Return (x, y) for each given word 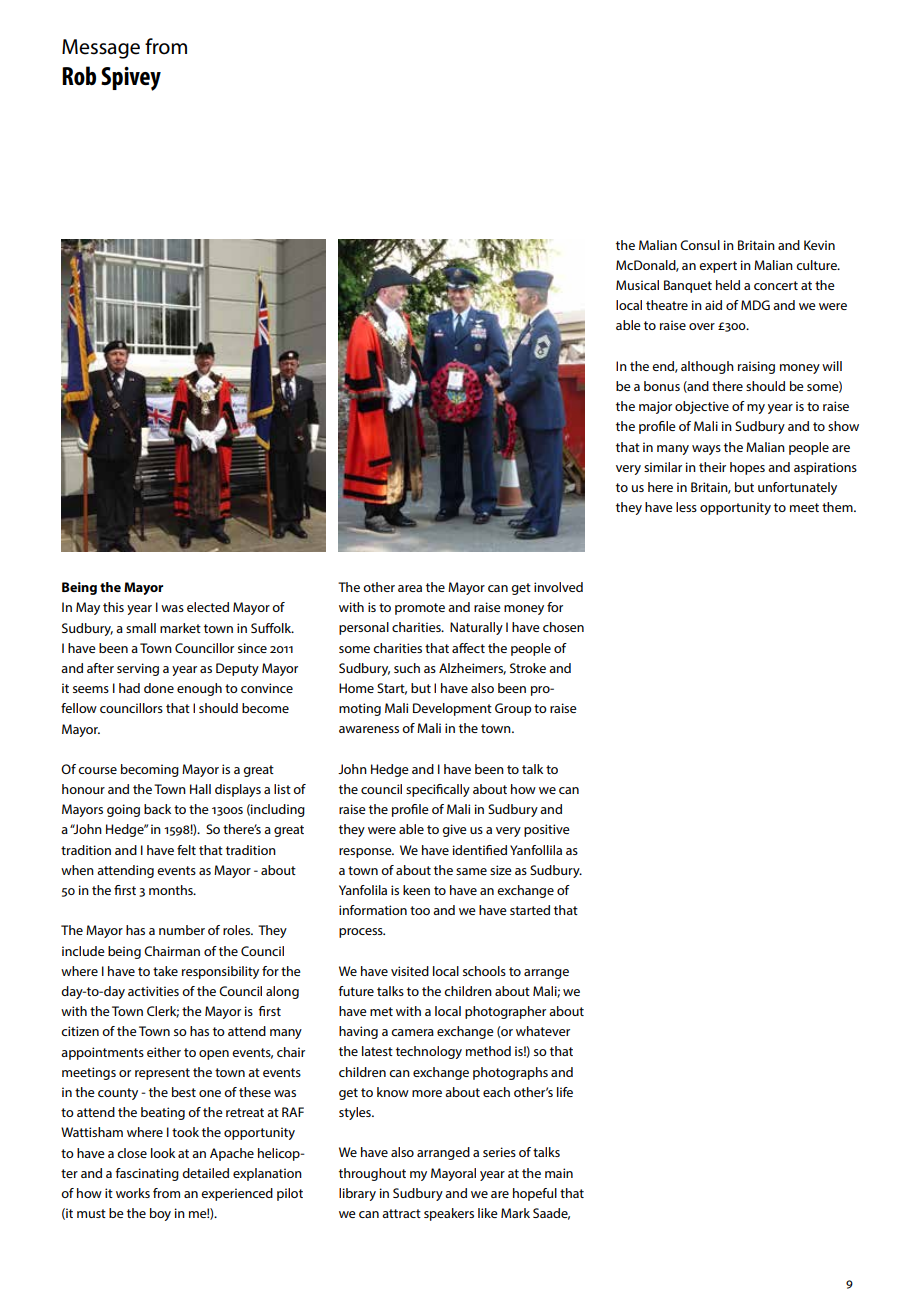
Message (101, 49)
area (410, 588)
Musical (637, 285)
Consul (700, 245)
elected (208, 607)
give (454, 830)
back (157, 809)
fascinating (147, 1174)
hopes (747, 468)
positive (547, 830)
